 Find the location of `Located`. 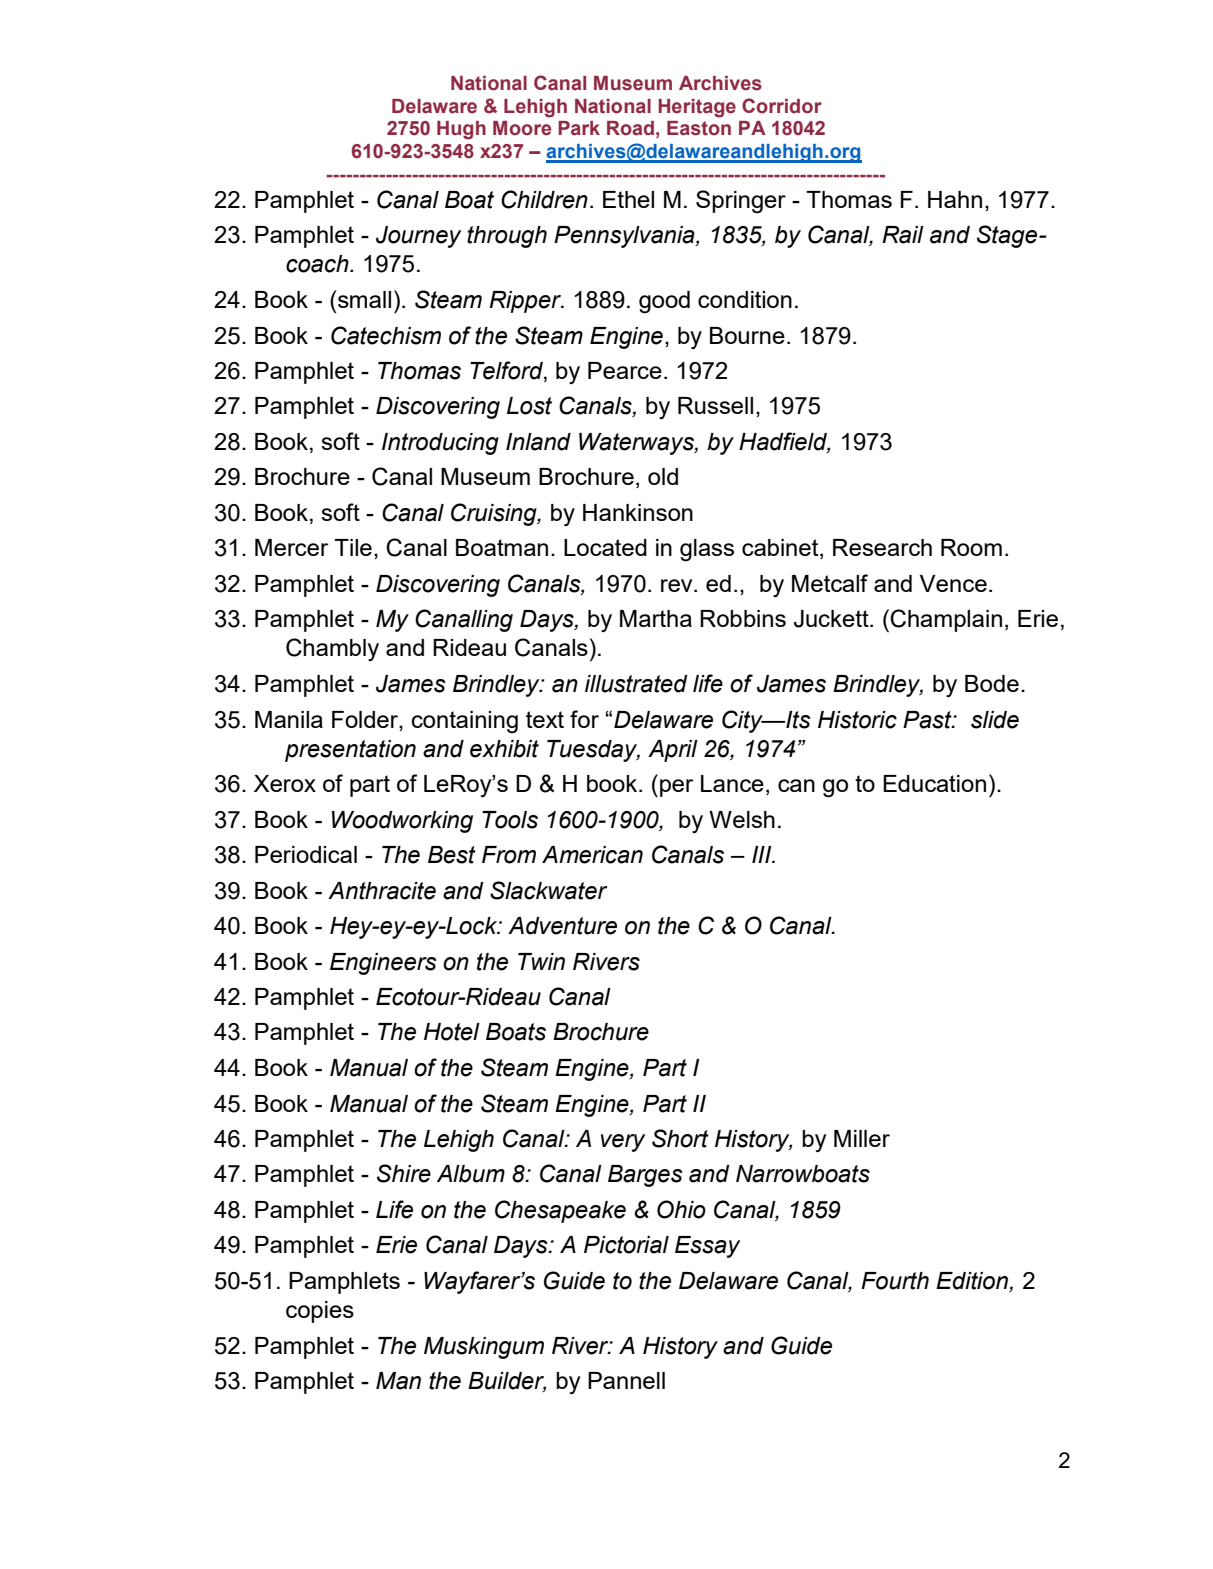

Located is located at coordinates (605, 547).
